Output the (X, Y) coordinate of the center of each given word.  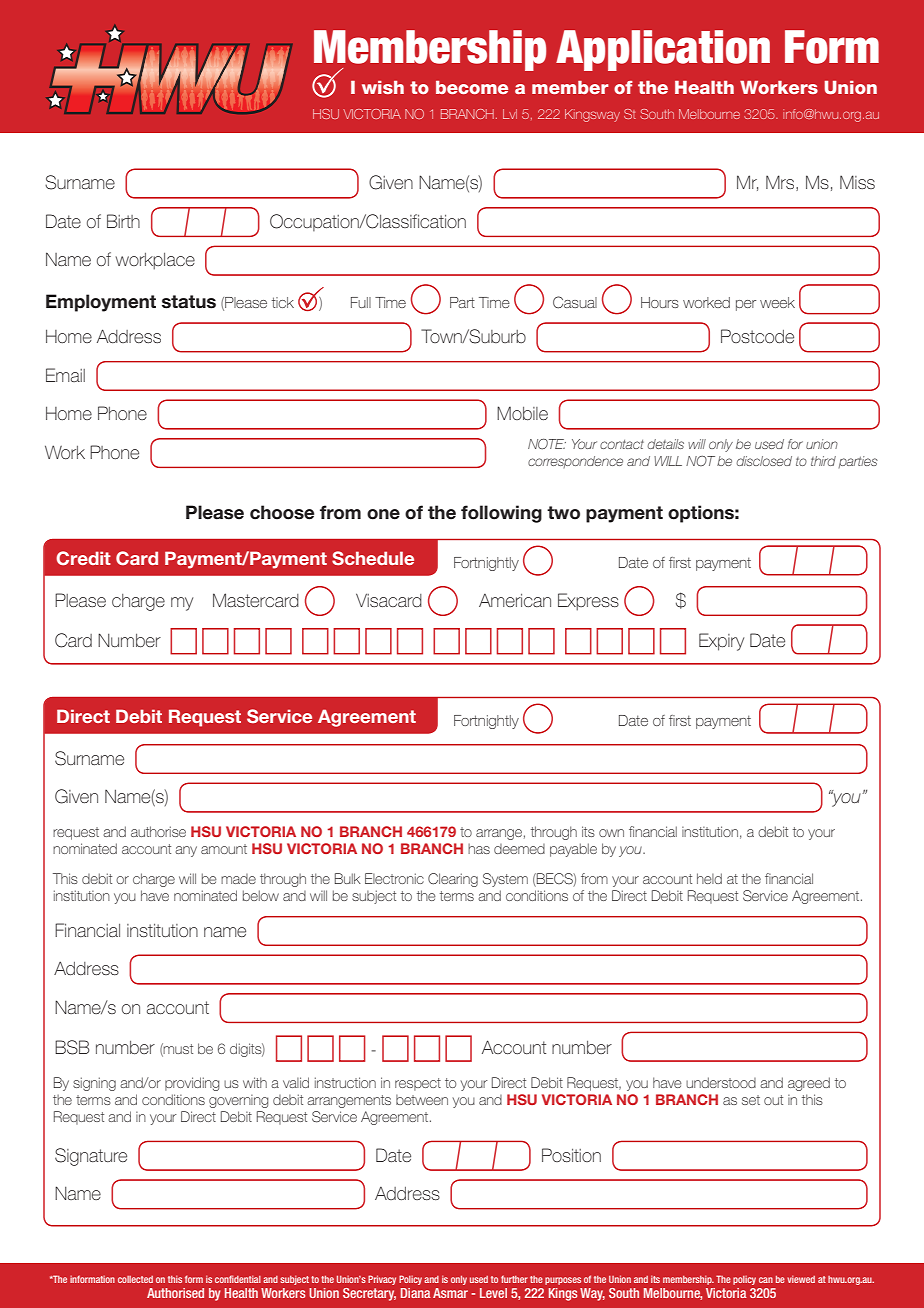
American (515, 600)
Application (663, 50)
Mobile (522, 413)
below (261, 895)
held (709, 878)
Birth (123, 221)
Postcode (757, 336)
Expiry (721, 642)
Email (65, 375)
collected (135, 1279)
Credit (83, 558)
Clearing (453, 880)
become (472, 87)
